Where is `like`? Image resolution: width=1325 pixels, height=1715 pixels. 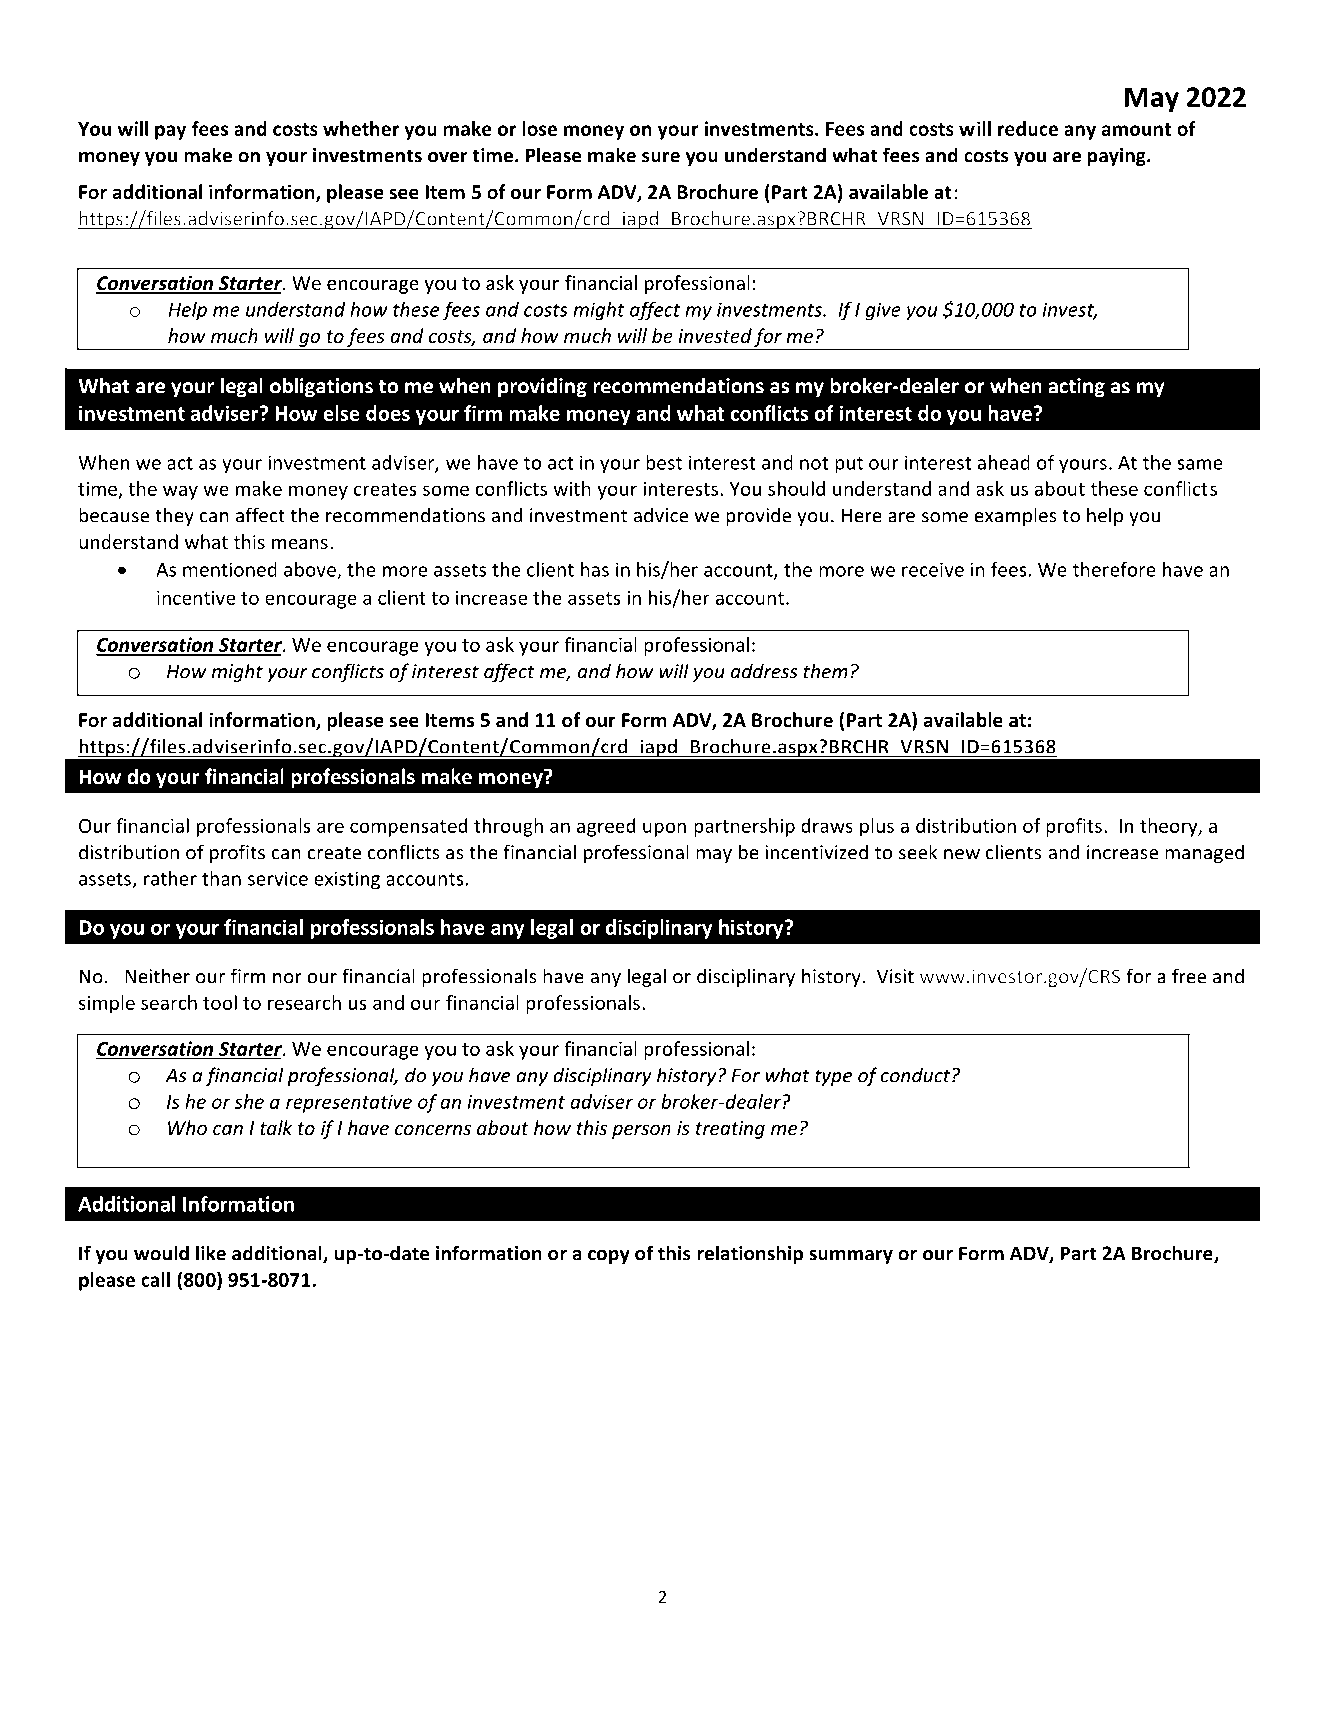
like is located at coordinates (211, 1253).
